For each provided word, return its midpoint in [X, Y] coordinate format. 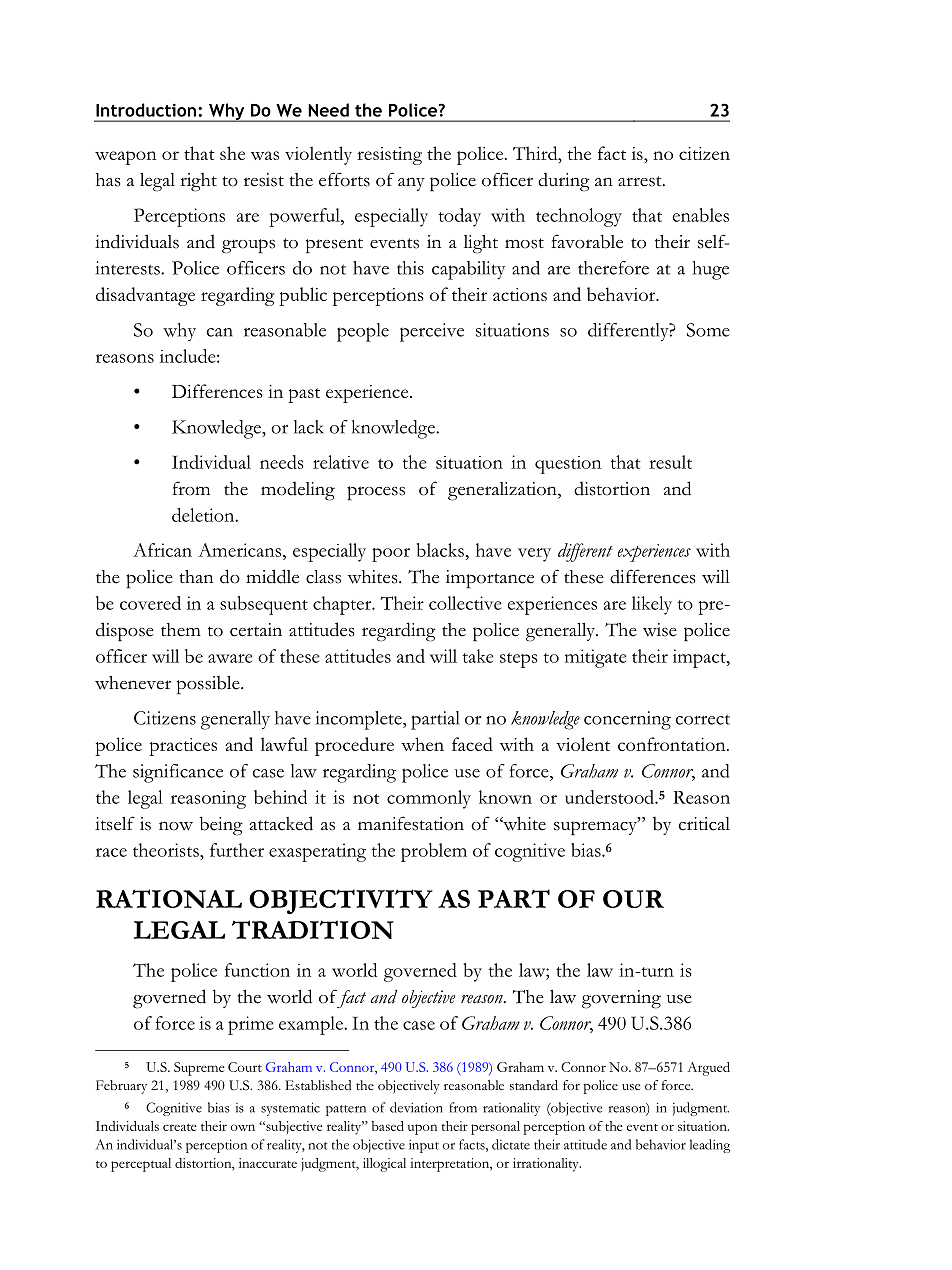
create [180, 1127]
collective [465, 603]
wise [660, 630]
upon [422, 1129]
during [564, 182]
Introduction [146, 110]
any [411, 184]
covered [150, 603]
